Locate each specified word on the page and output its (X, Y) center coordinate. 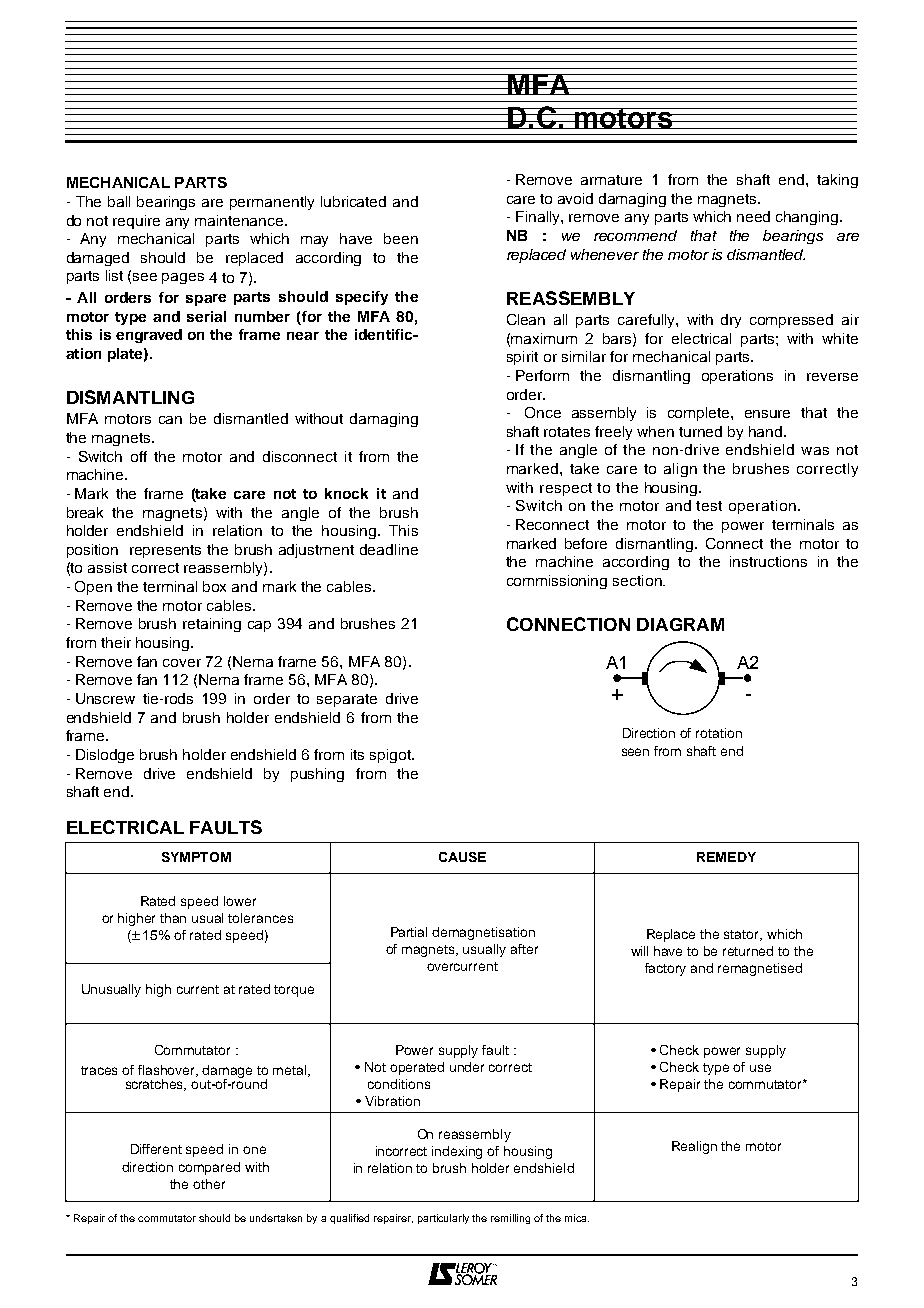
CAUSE (462, 857)
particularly (443, 1219)
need (753, 216)
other (209, 1184)
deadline (389, 549)
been (401, 238)
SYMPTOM (196, 857)
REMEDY (726, 857)
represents (165, 551)
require (136, 222)
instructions (768, 561)
